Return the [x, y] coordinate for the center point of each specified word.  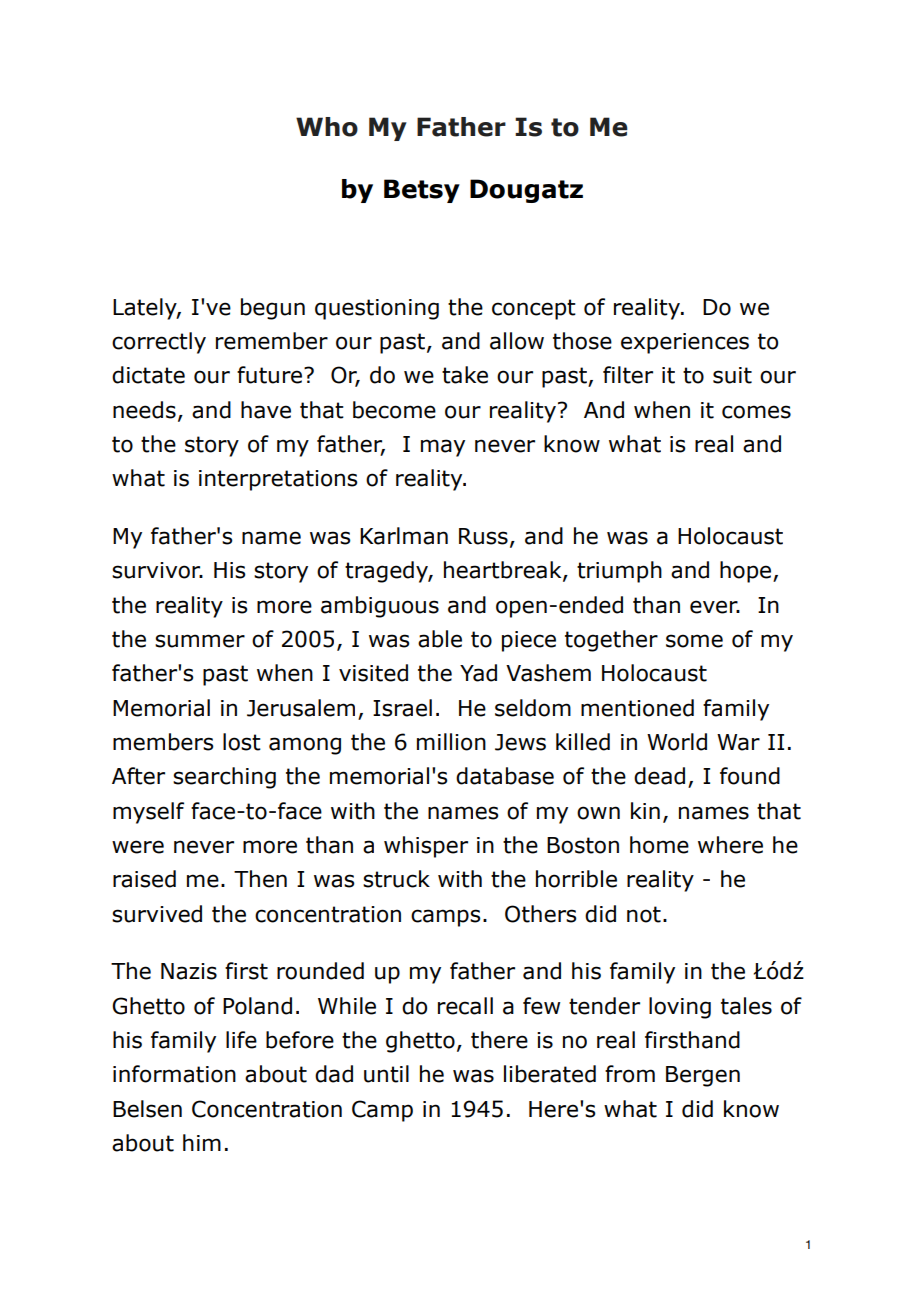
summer [200, 641]
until [386, 1074]
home [659, 845]
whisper [426, 847]
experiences [685, 343]
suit [732, 375]
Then [260, 879]
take [465, 375]
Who [327, 127]
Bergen [703, 1076]
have [266, 410]
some [694, 641]
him [202, 1142]
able [440, 639]
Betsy [422, 191]
